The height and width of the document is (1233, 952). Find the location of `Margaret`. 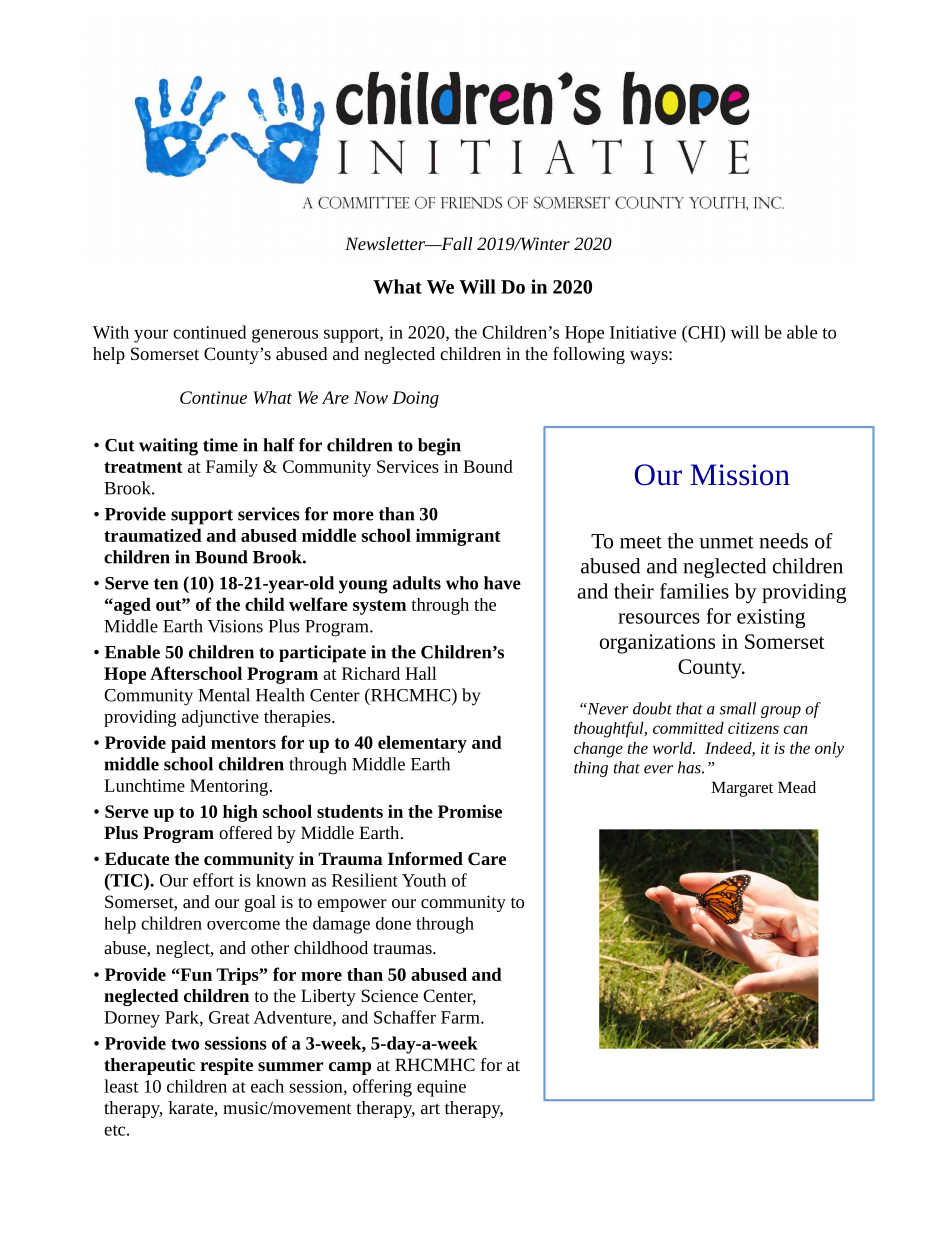

Margaret is located at coordinates (742, 789).
